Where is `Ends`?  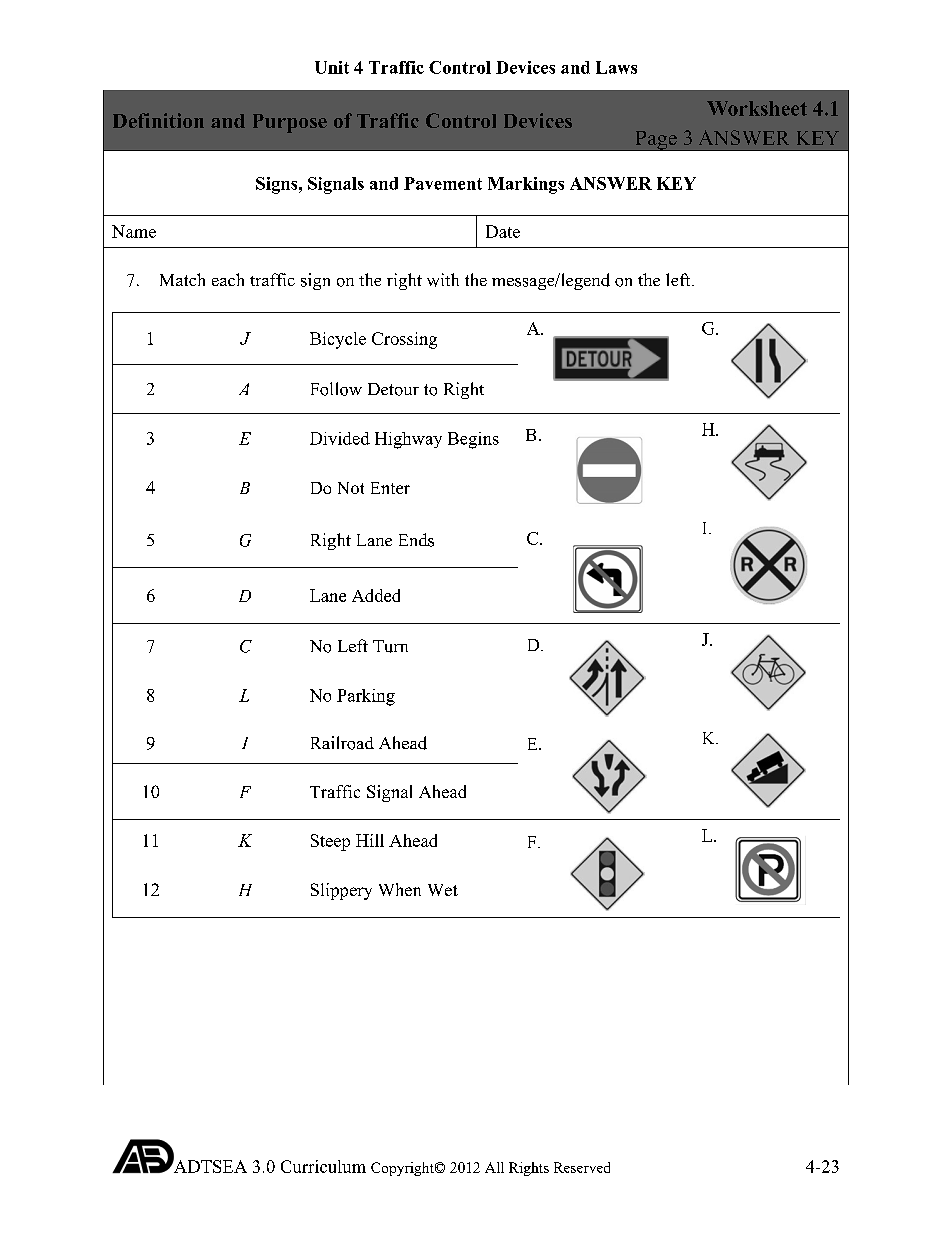 Ends is located at coordinates (416, 540).
